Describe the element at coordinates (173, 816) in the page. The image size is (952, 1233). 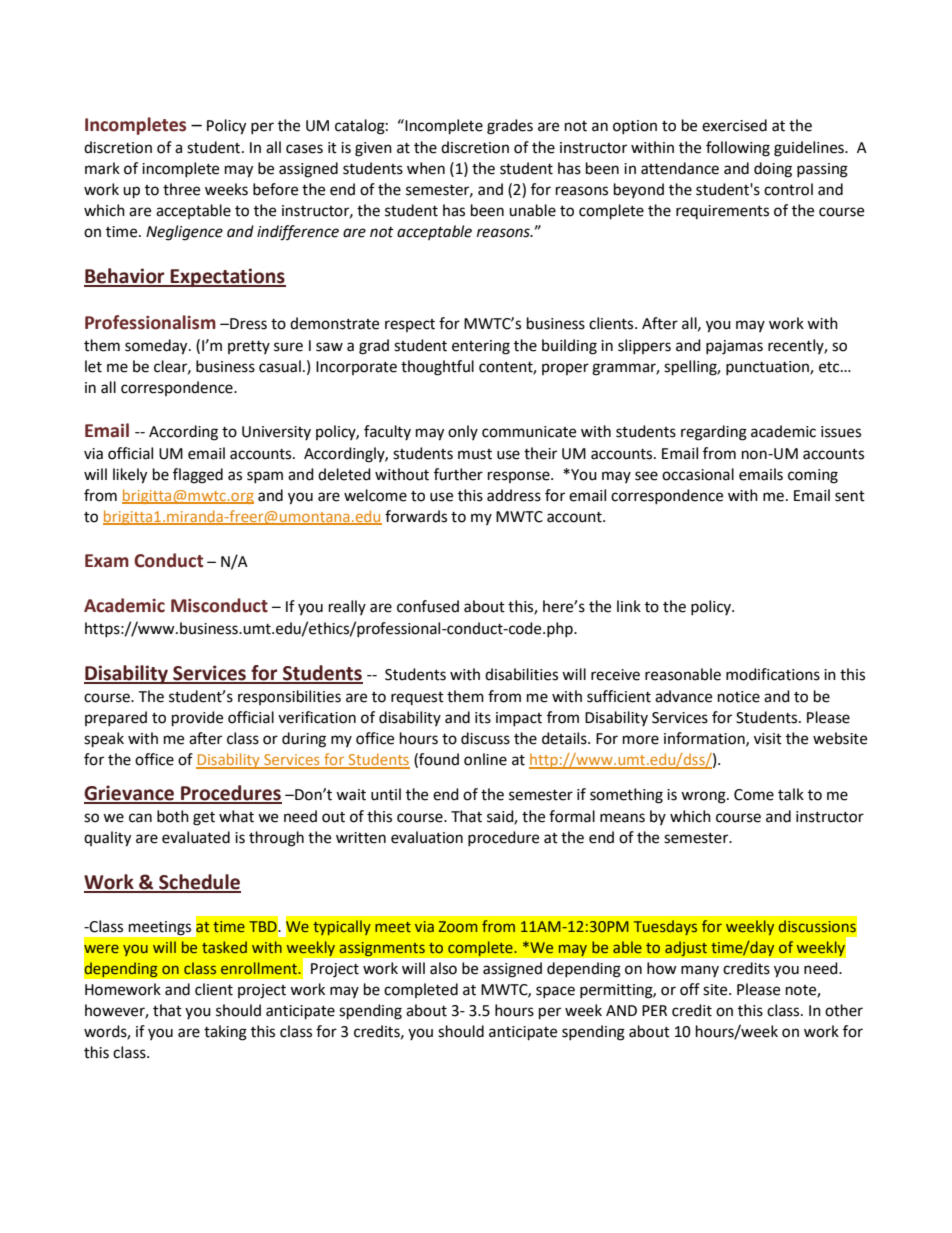
I see `both` at that location.
